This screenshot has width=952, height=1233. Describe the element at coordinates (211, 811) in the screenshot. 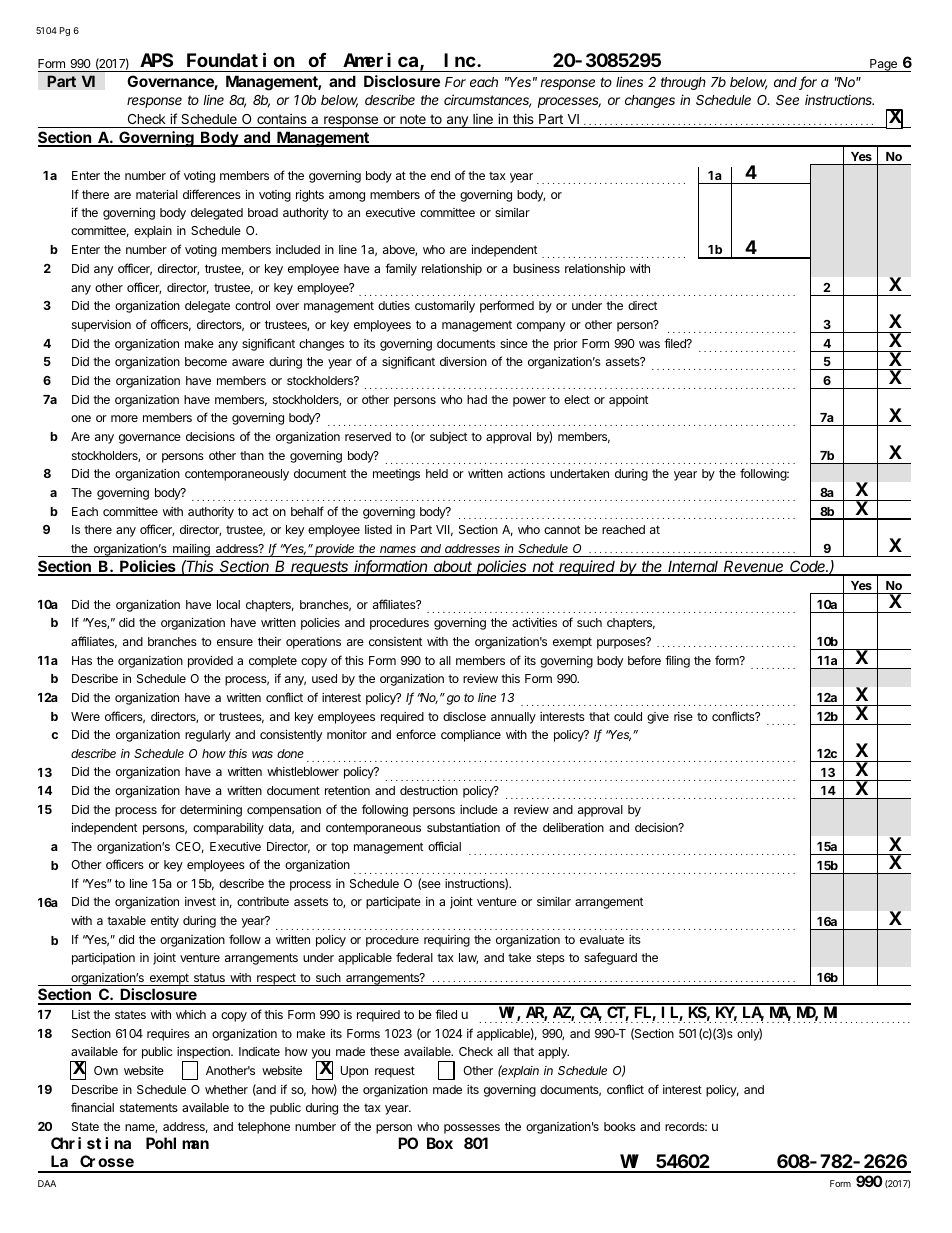

I see `determining` at that location.
